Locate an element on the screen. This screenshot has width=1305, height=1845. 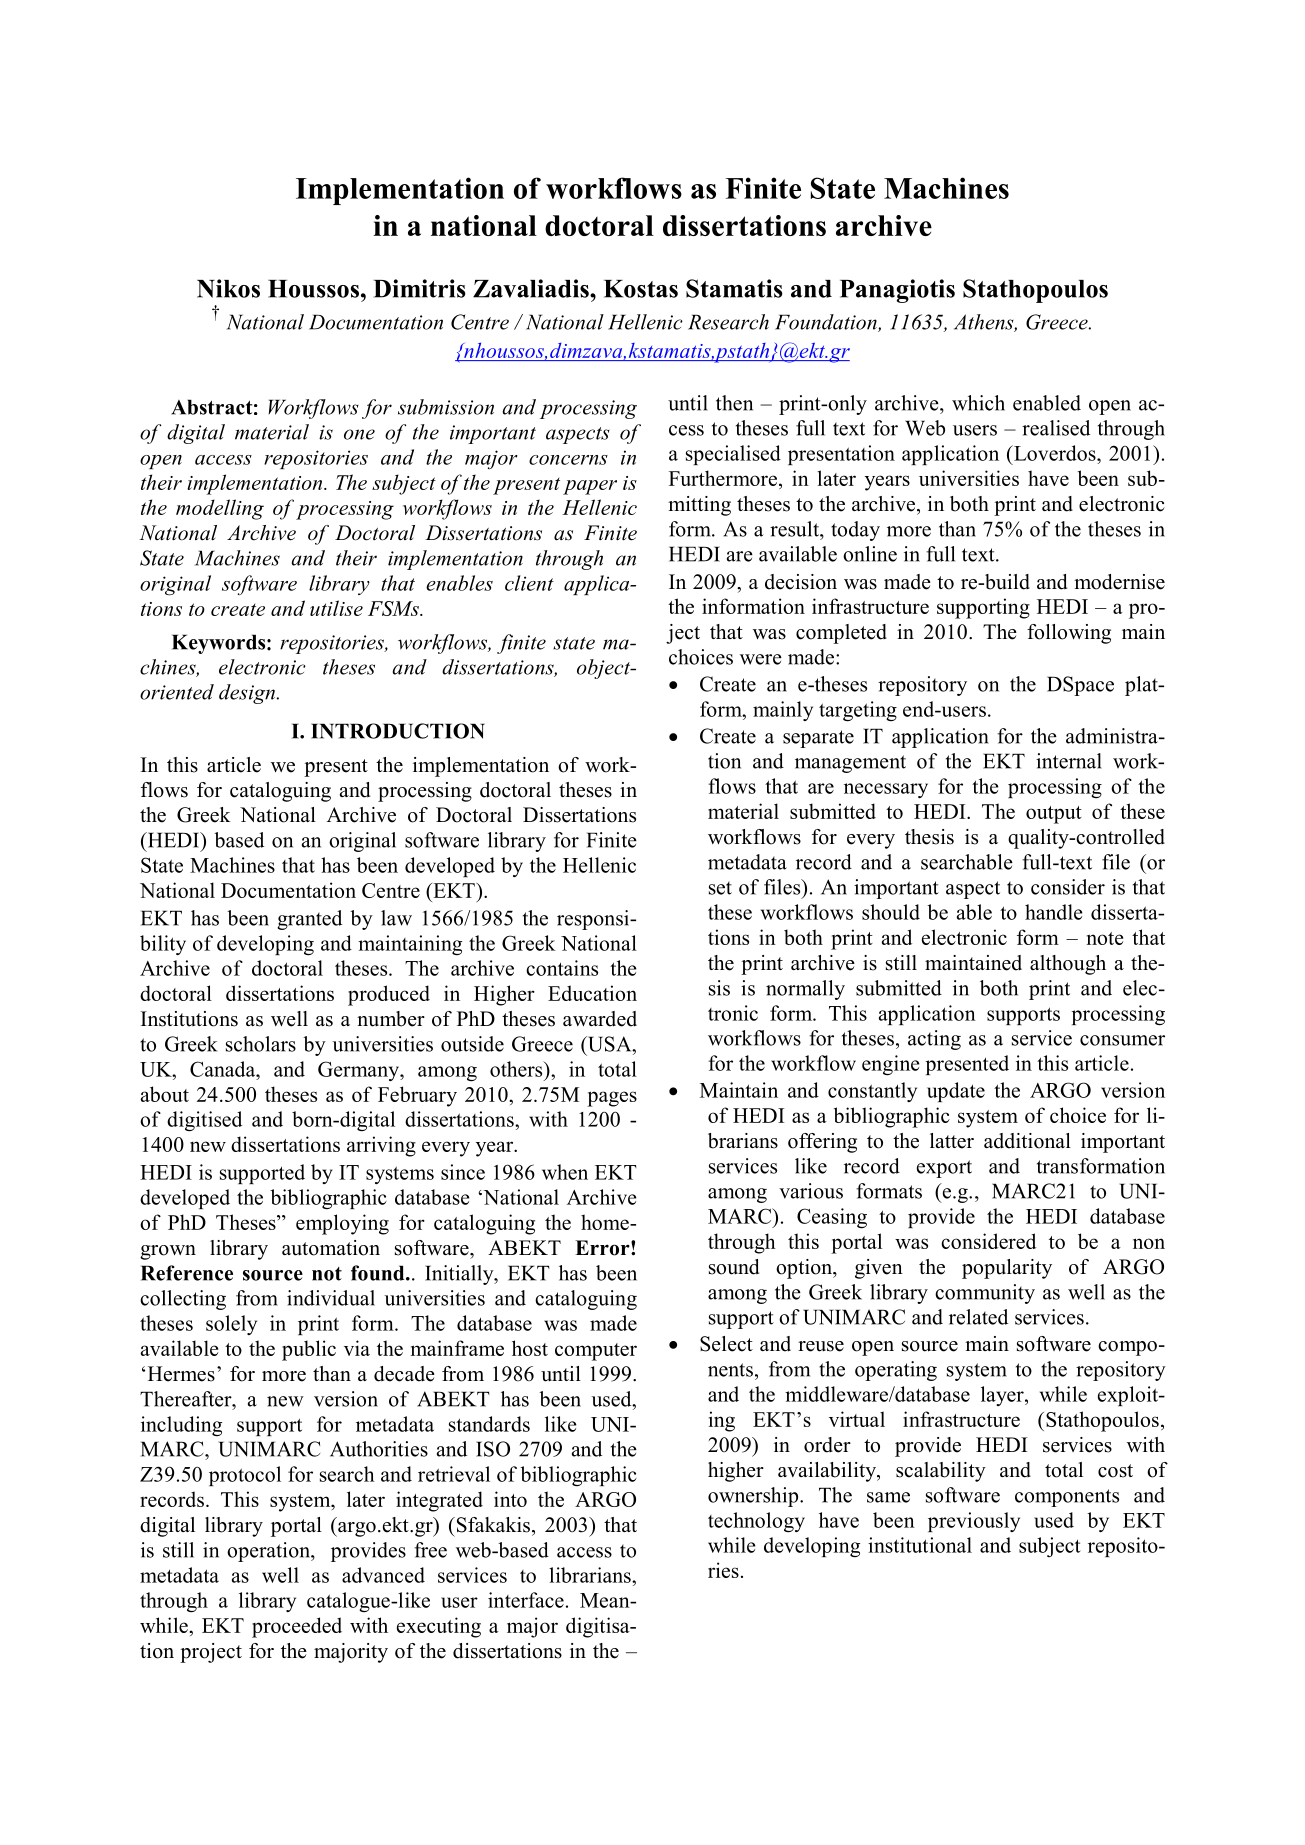
when is located at coordinates (565, 1172).
